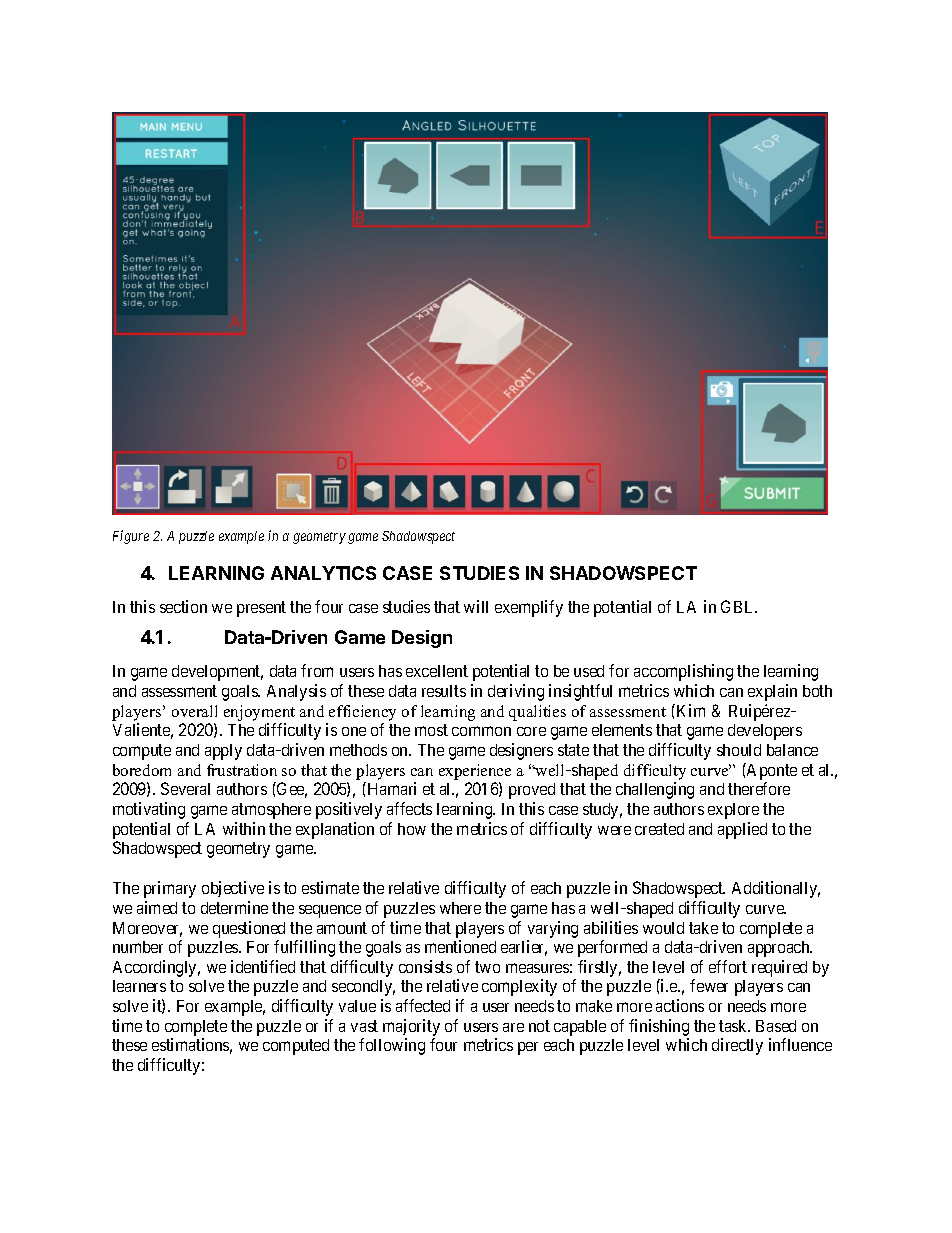  Describe the element at coordinates (476, 606) in the image. I see `will` at that location.
